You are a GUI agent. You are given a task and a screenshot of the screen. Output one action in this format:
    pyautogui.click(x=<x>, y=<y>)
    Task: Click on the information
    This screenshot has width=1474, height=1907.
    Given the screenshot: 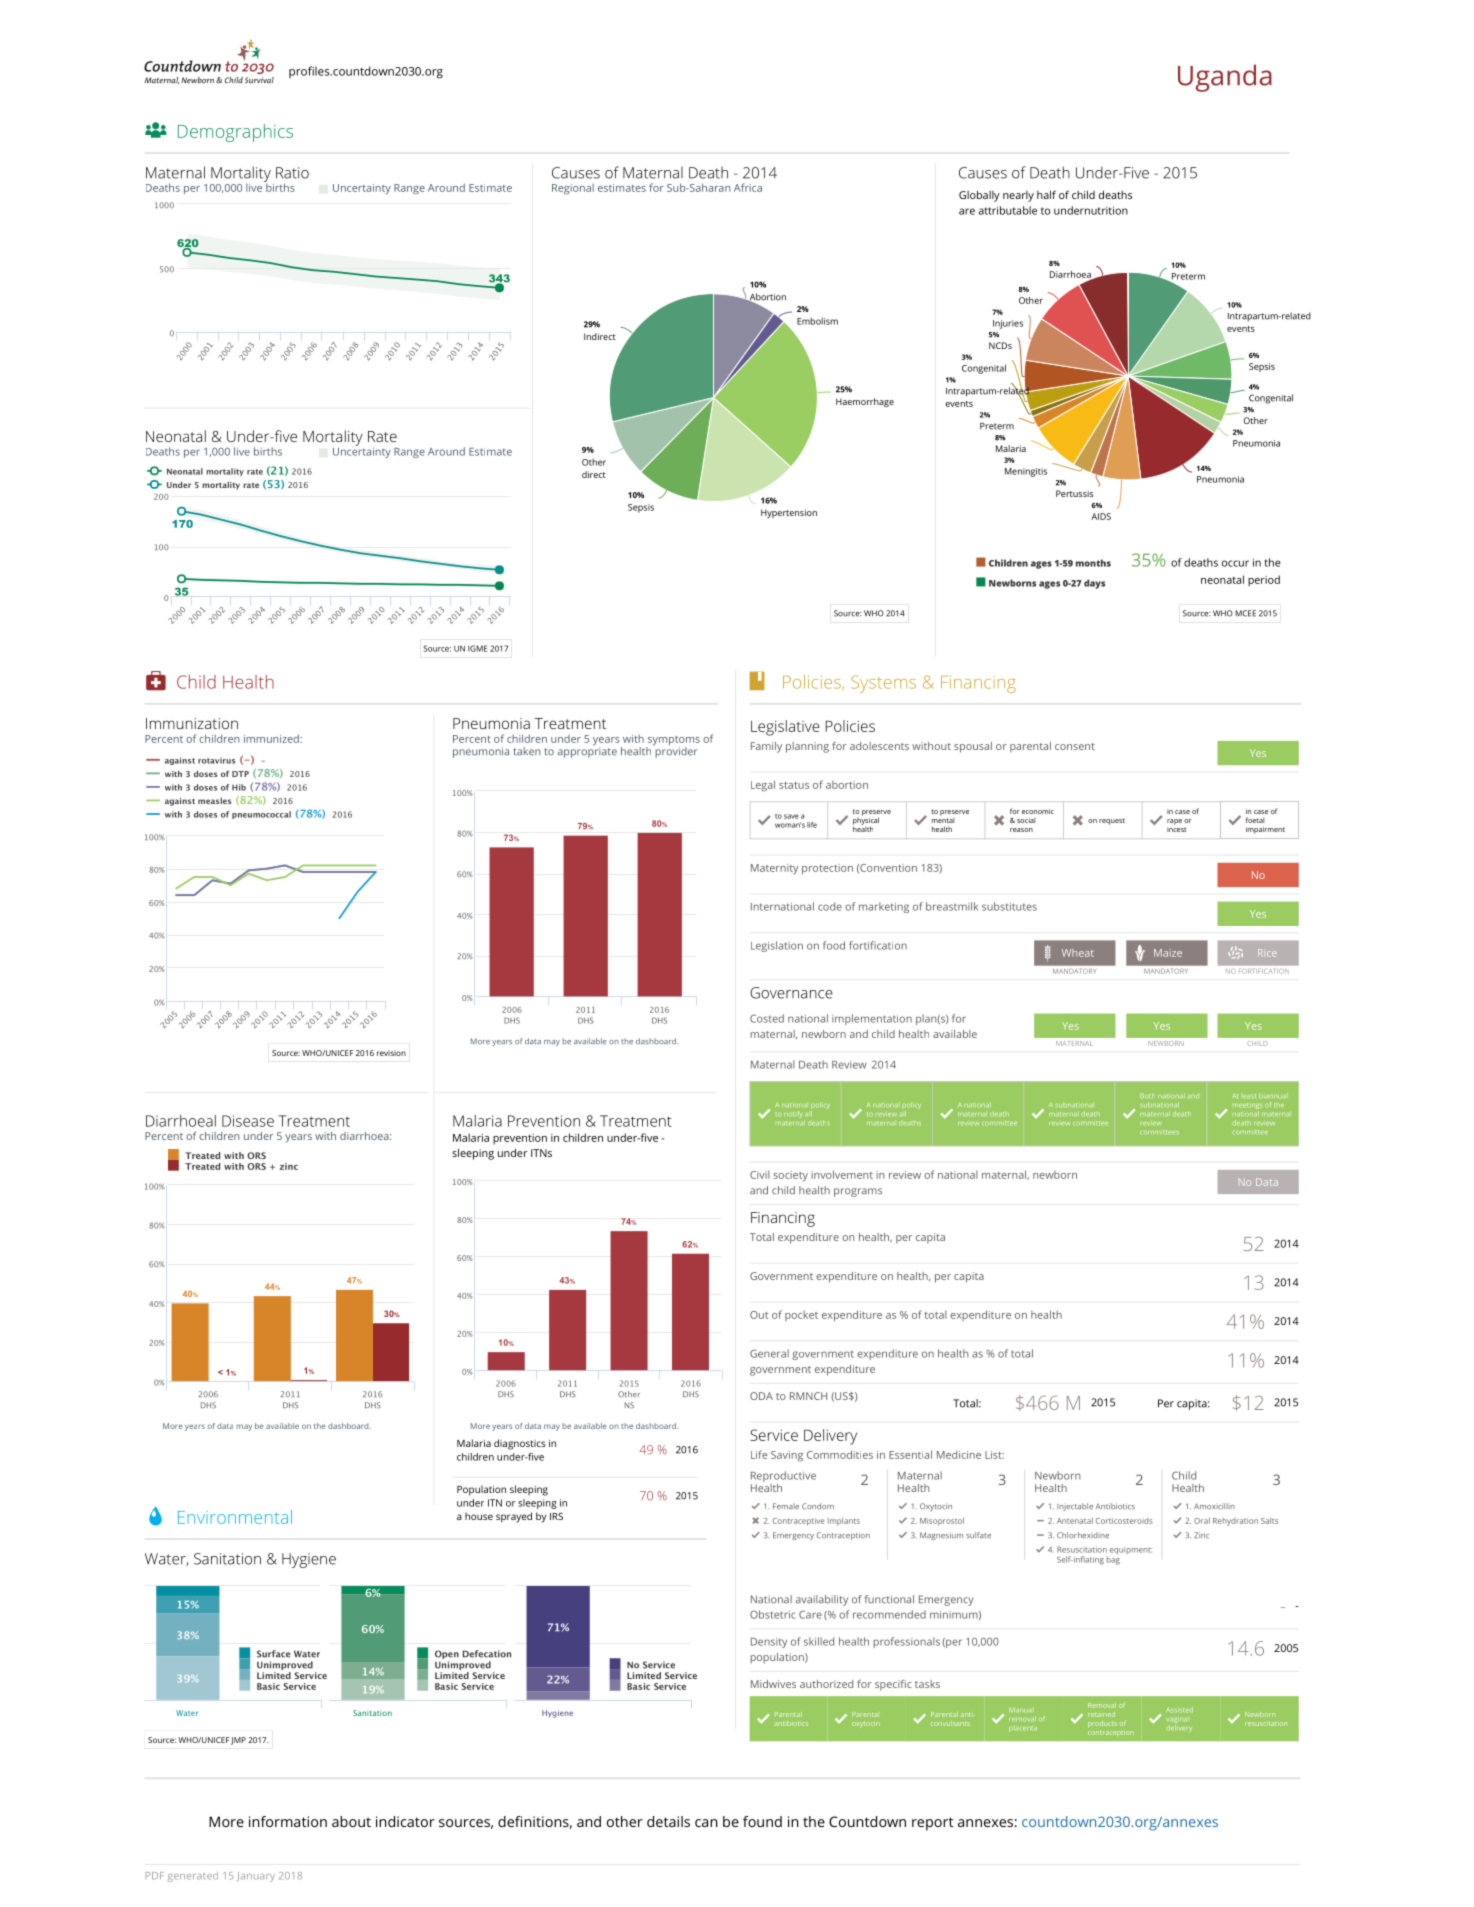 What is the action you would take?
    pyautogui.click(x=288, y=1821)
